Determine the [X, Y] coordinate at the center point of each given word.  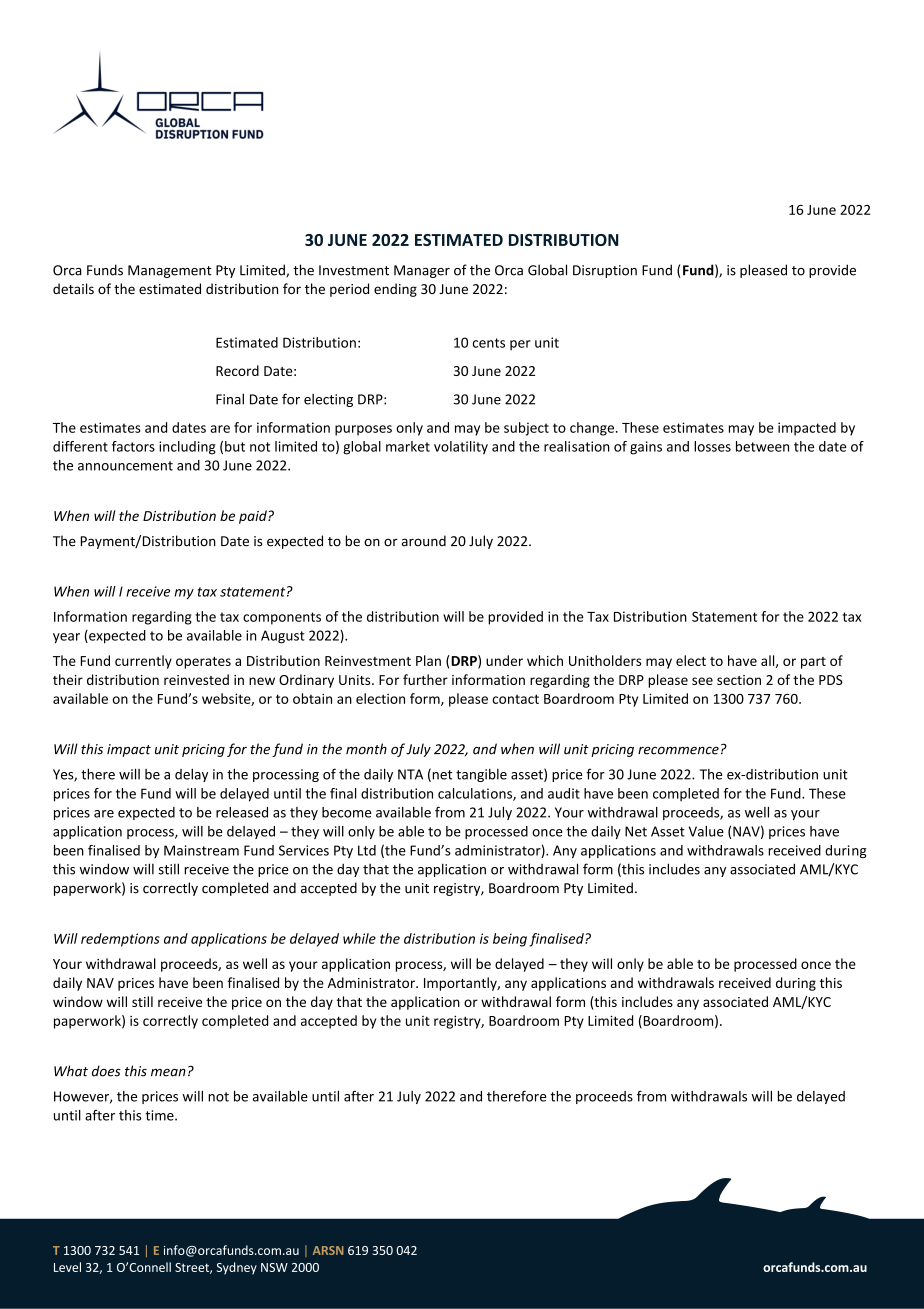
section [739, 680]
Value [706, 831]
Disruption [605, 271]
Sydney [237, 1268]
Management [170, 271]
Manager [422, 271]
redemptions [120, 940]
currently [143, 662]
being [510, 940]
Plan [428, 660]
